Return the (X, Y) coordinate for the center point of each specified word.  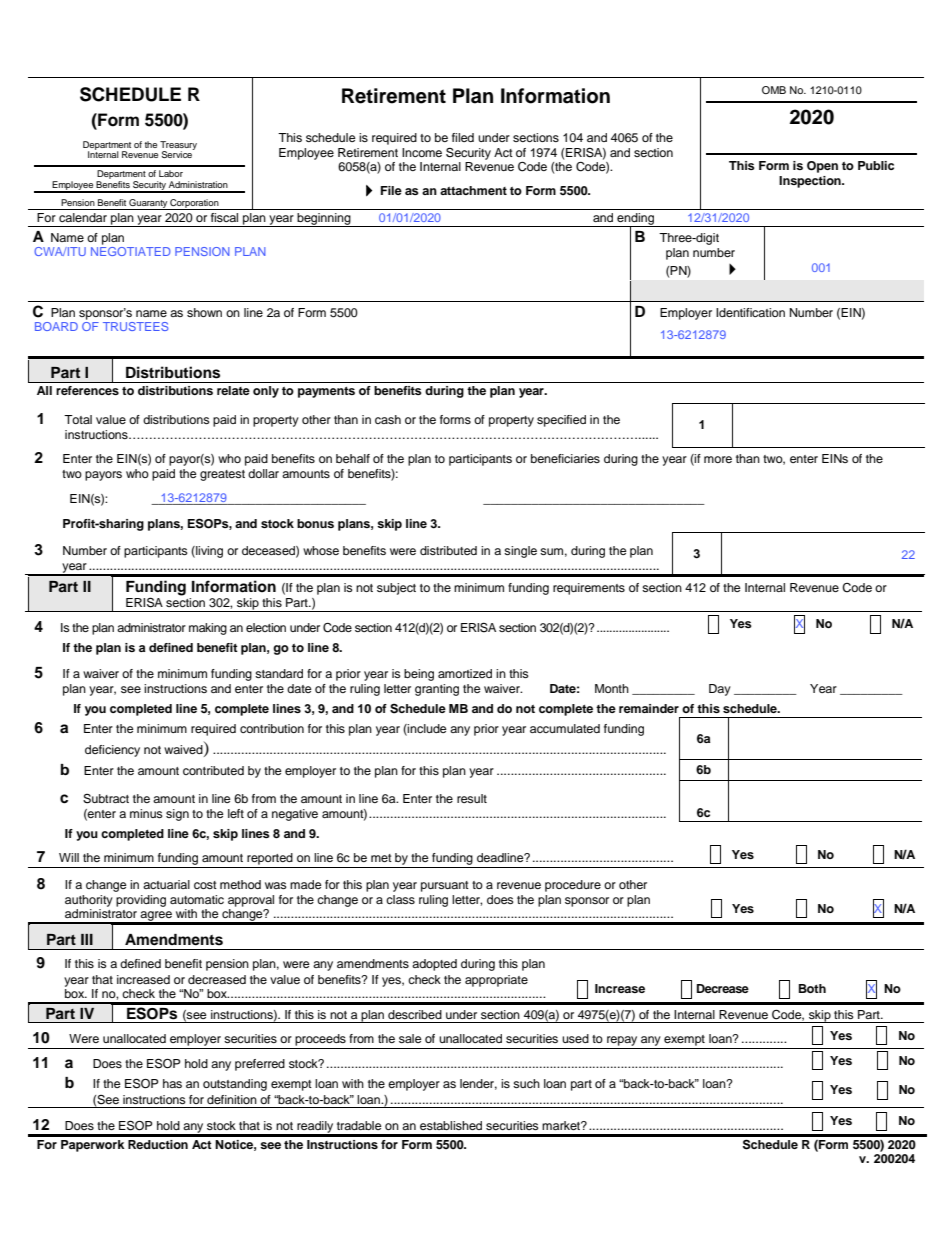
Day (720, 690)
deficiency (112, 751)
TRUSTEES (135, 326)
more (718, 459)
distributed (448, 550)
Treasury (178, 146)
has (172, 1083)
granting (437, 690)
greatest (222, 475)
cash (388, 419)
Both (812, 988)
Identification (750, 312)
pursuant (445, 886)
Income (422, 152)
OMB (774, 90)
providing (141, 901)
